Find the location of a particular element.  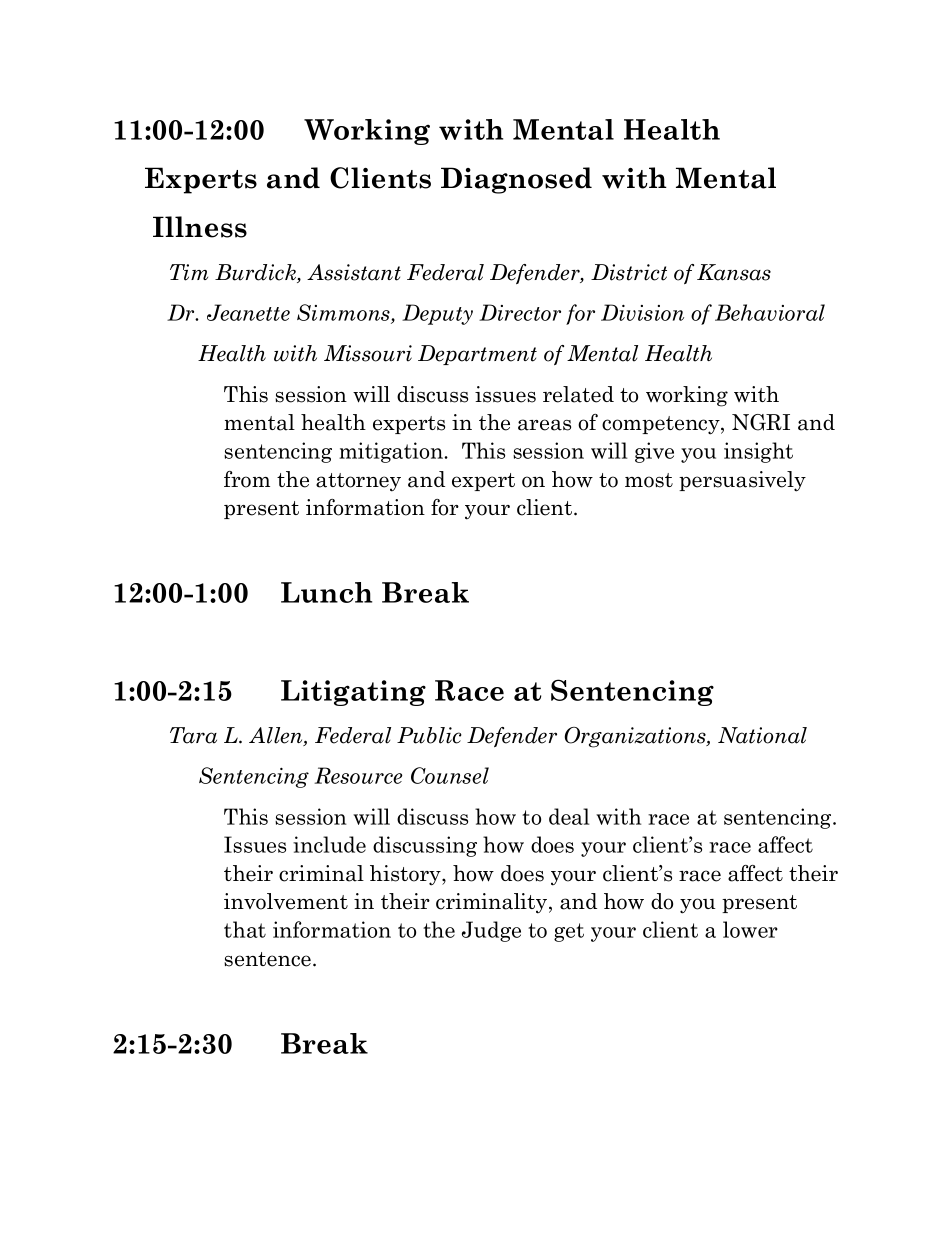

lower is located at coordinates (750, 929).
